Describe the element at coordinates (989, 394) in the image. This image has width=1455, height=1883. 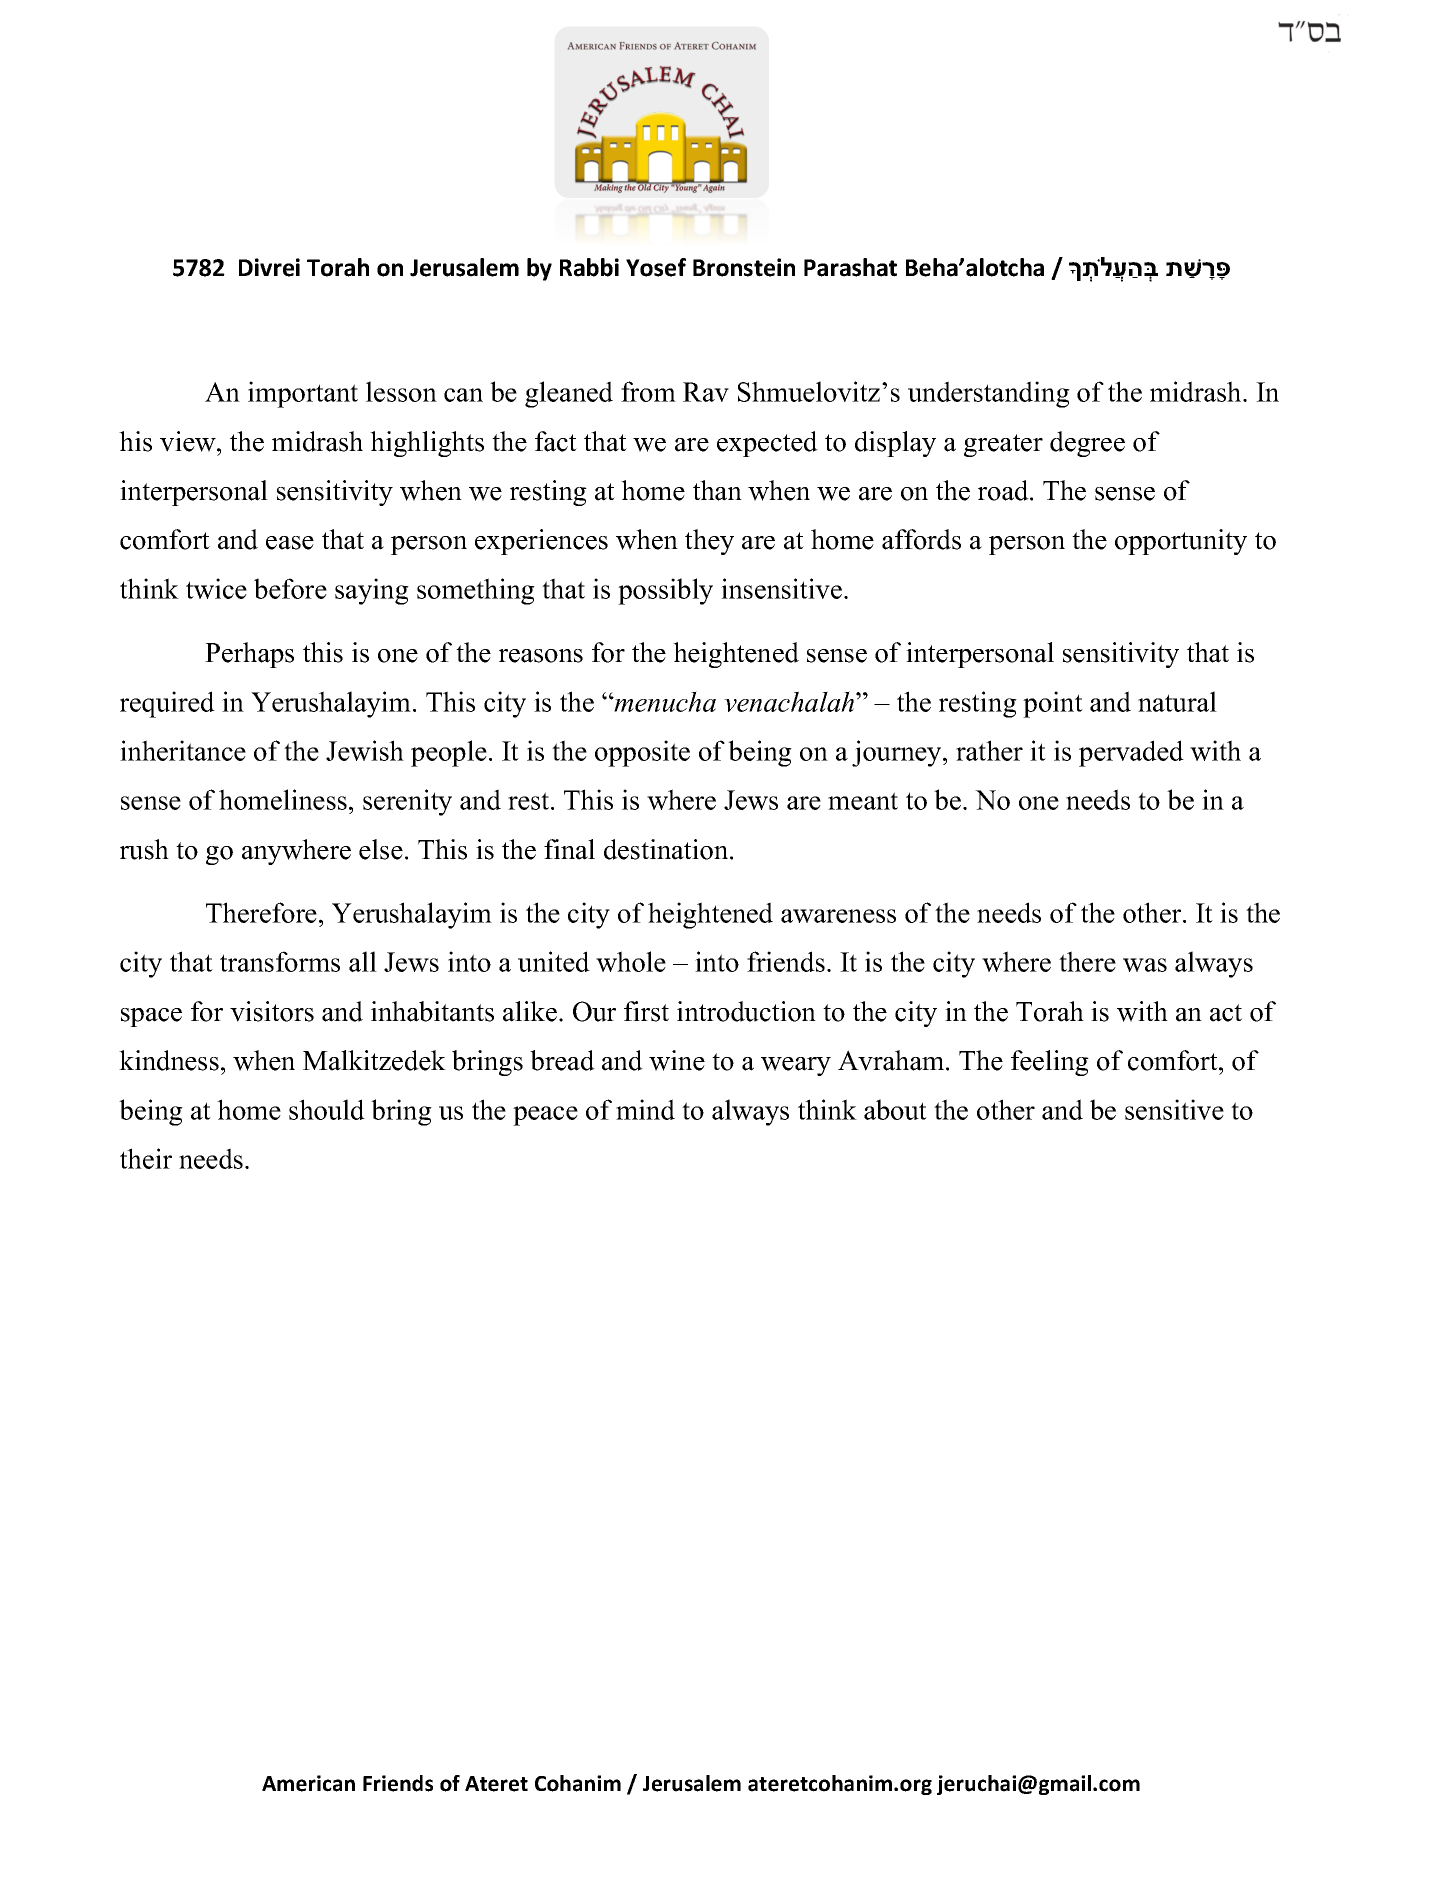
I see `understanding` at that location.
